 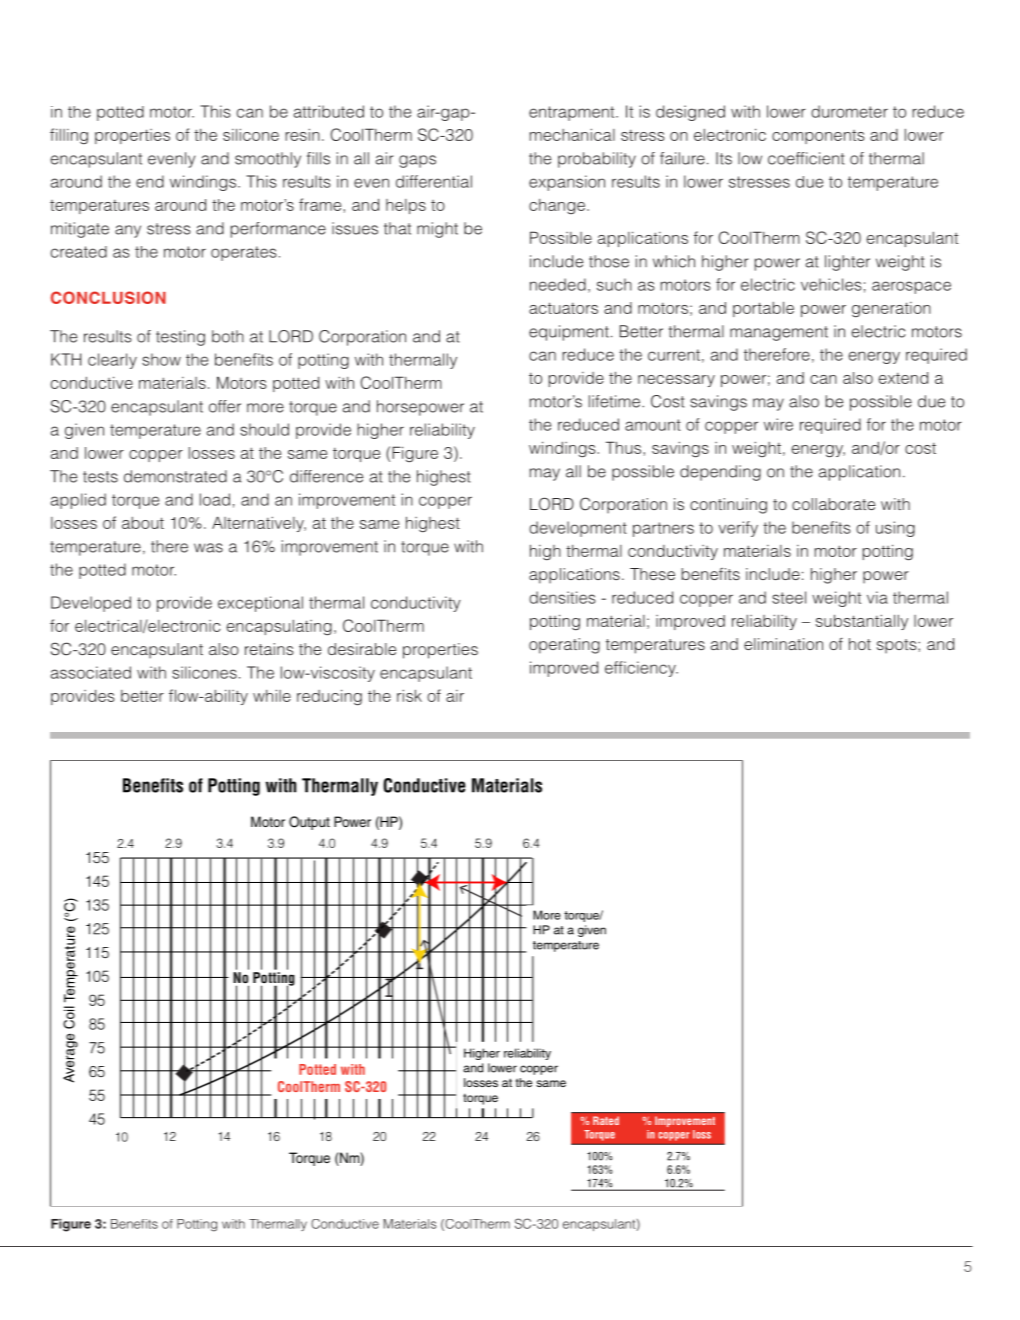 What do you see at coordinates (309, 823) in the image?
I see `Output` at bounding box center [309, 823].
